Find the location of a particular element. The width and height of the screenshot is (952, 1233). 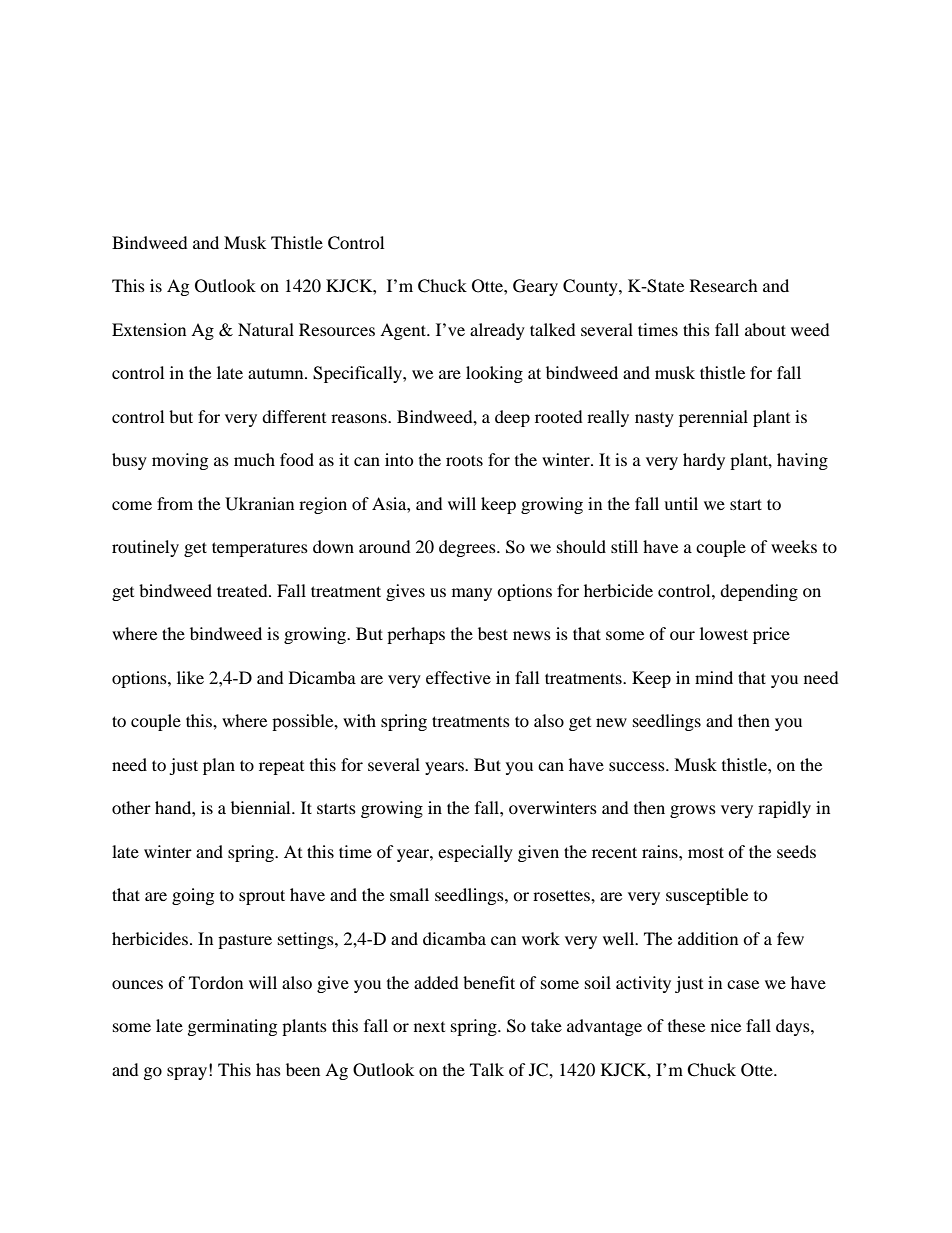

roots is located at coordinates (464, 460).
